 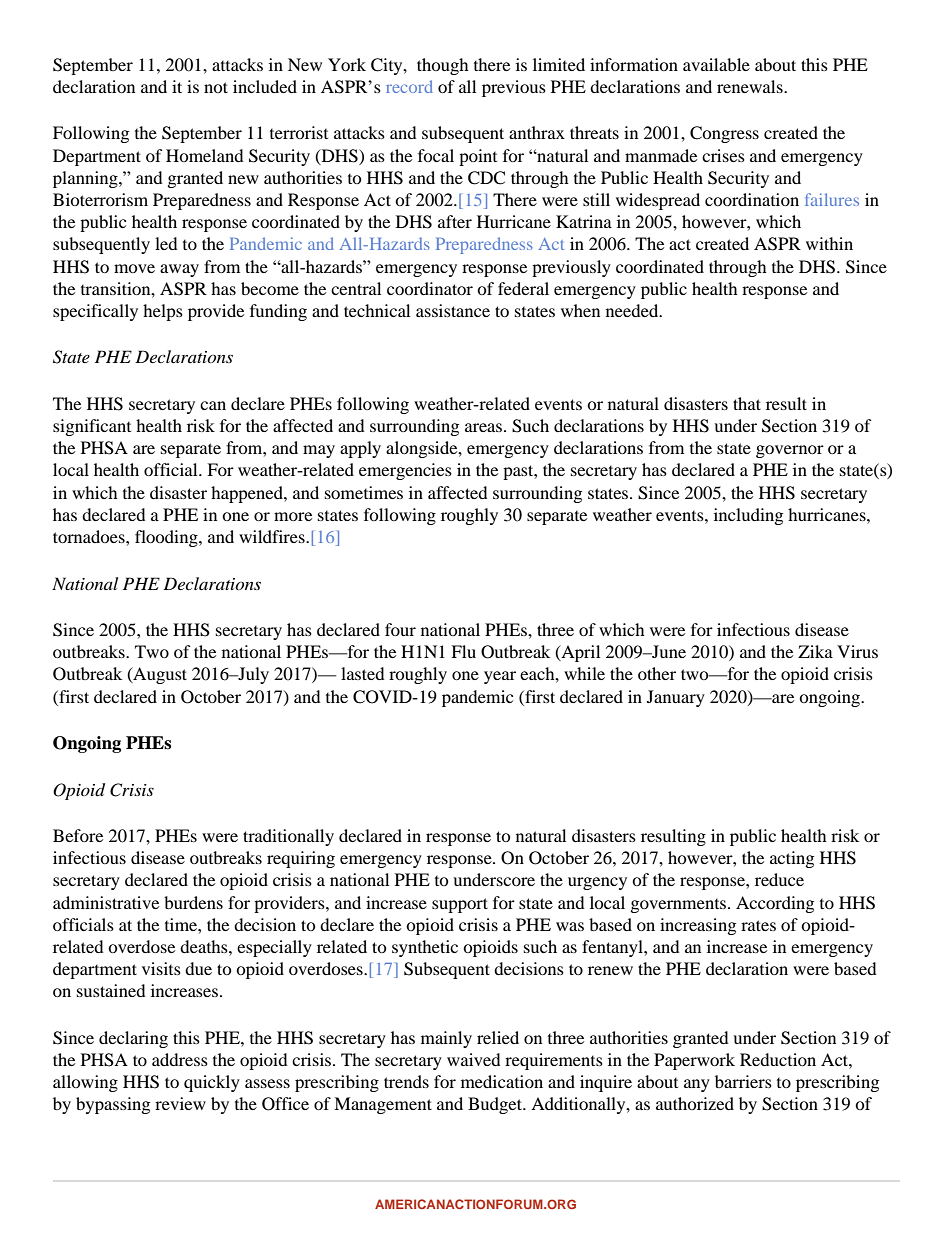 I want to click on Before, so click(x=78, y=835).
